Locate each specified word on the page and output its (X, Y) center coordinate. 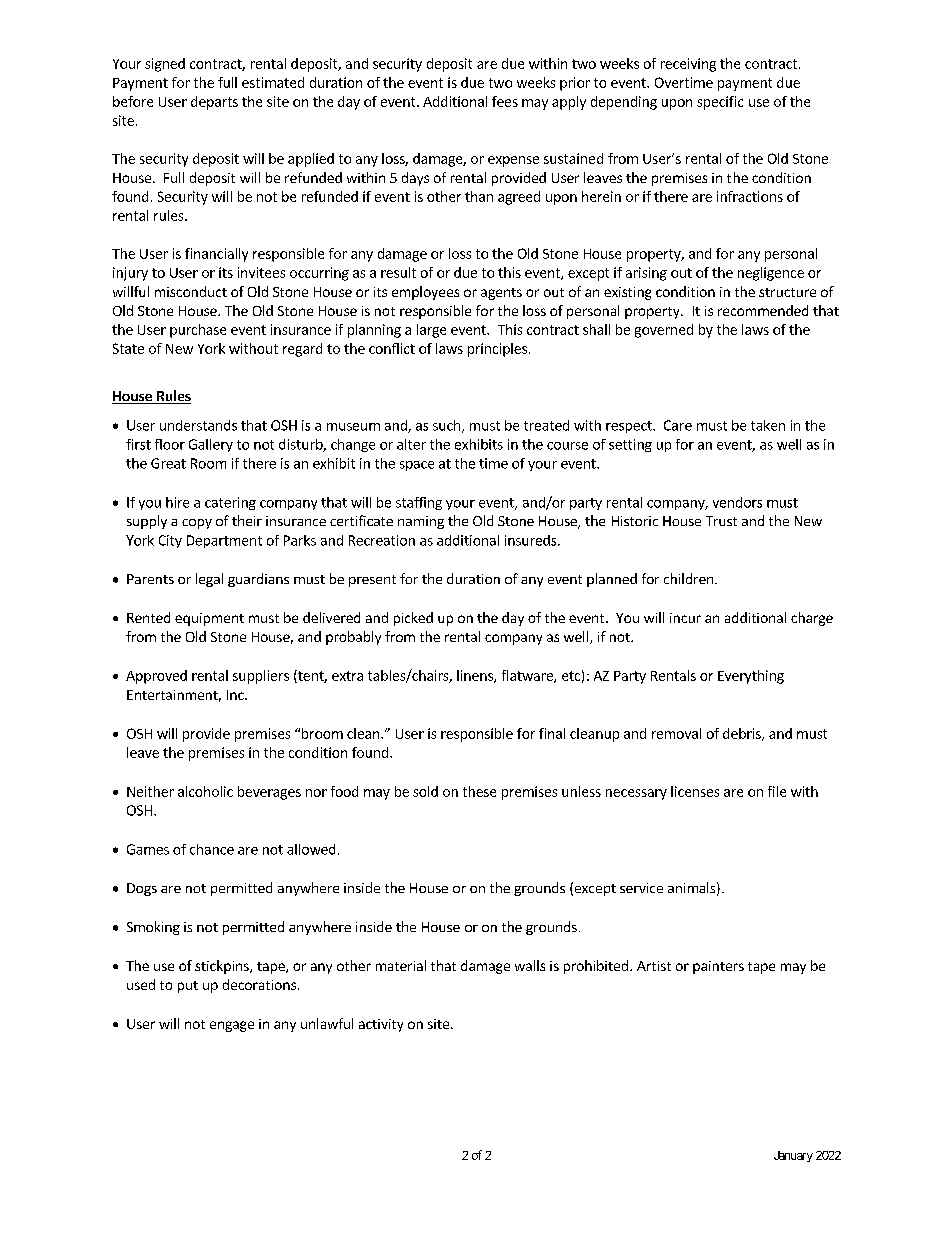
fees (505, 101)
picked (413, 619)
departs (214, 103)
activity (381, 1025)
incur (685, 618)
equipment (209, 619)
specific (720, 103)
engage (232, 1026)
